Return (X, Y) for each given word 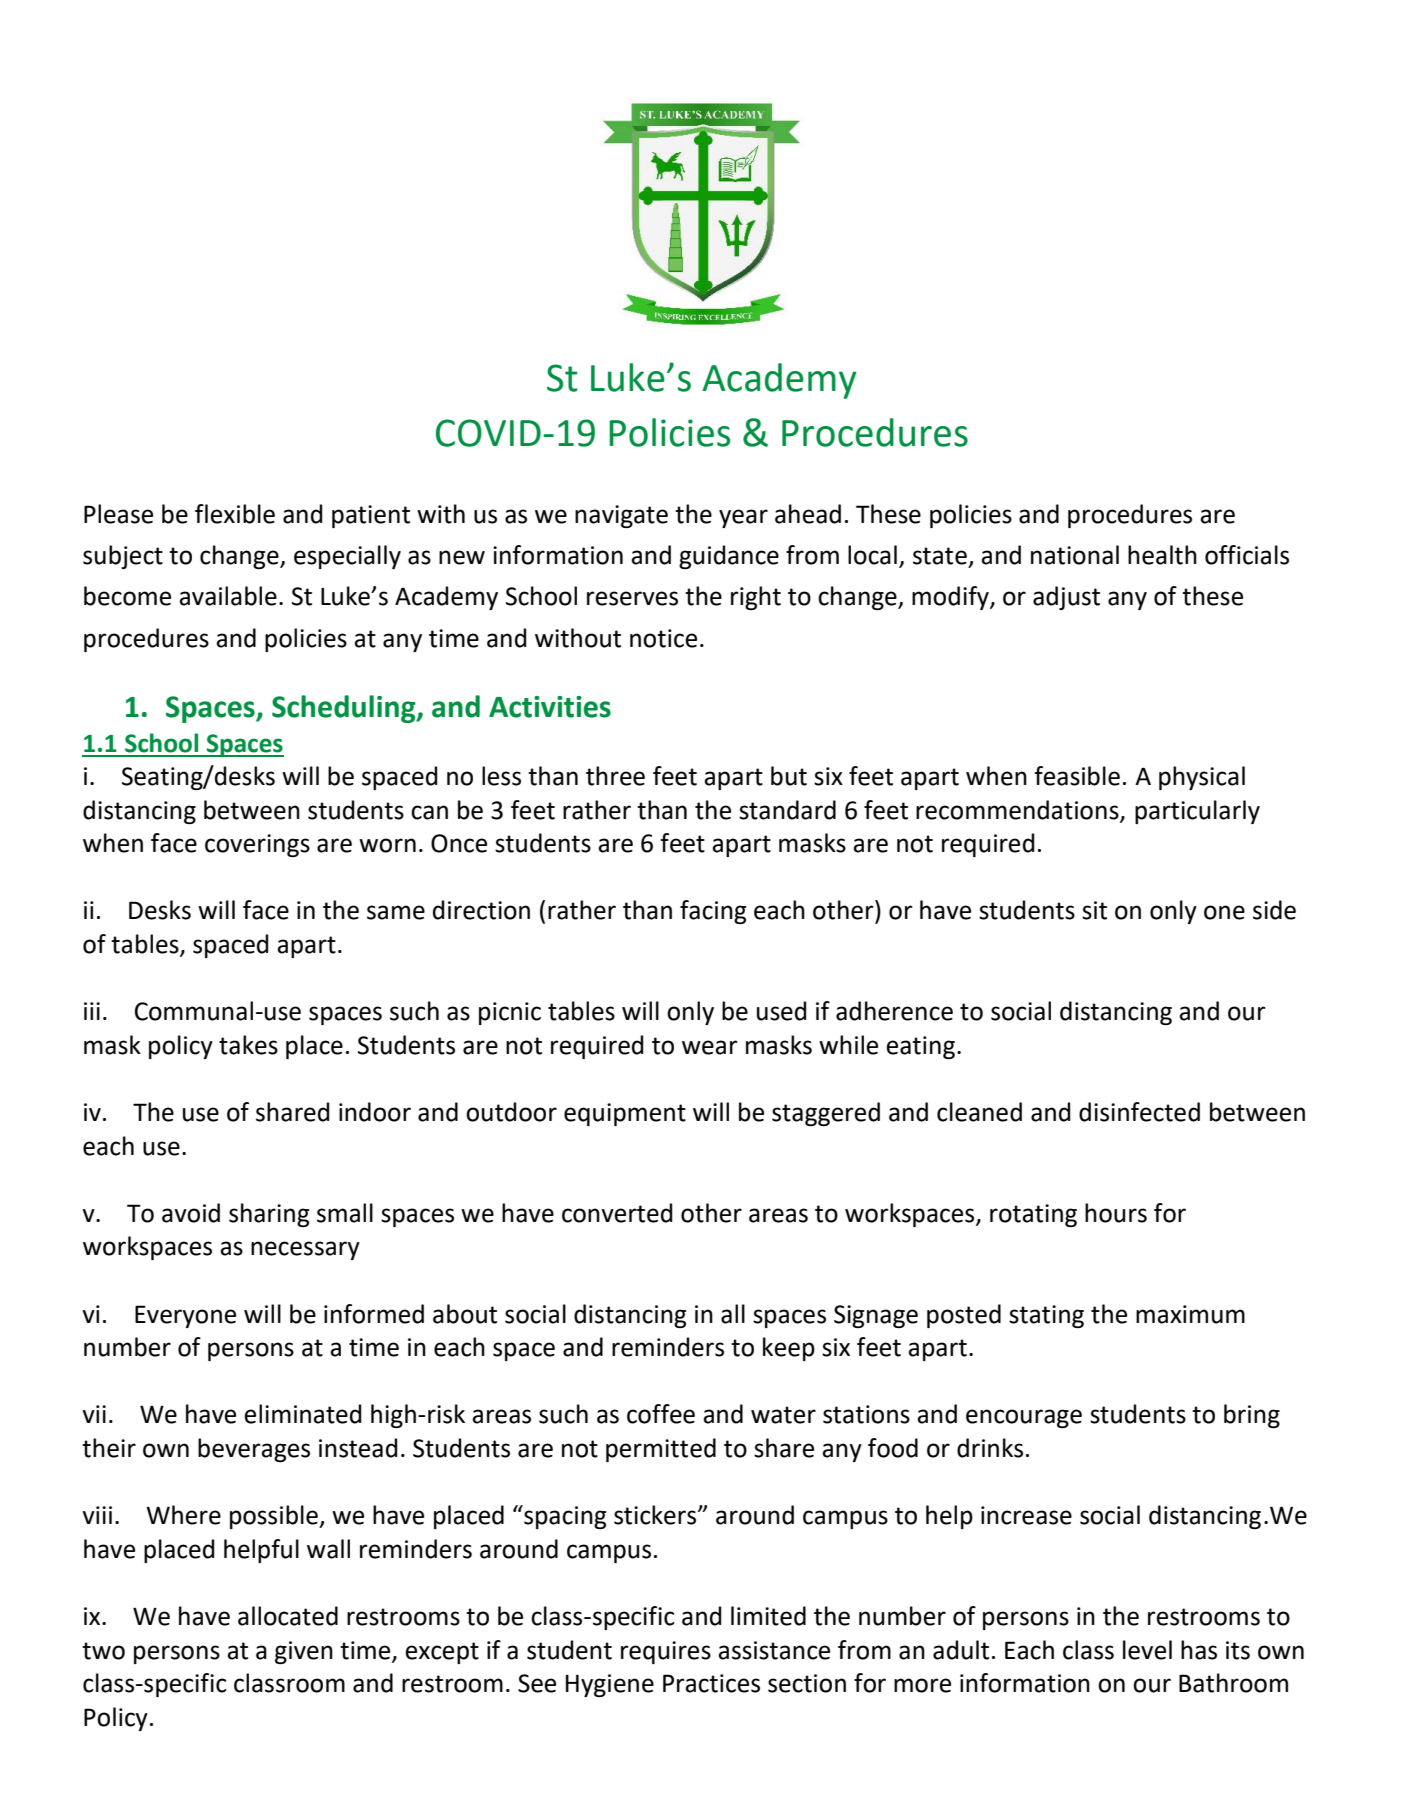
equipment (625, 1114)
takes (248, 1045)
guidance (729, 557)
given (304, 1652)
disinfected (1139, 1112)
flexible (235, 514)
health (1162, 555)
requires (666, 1652)
